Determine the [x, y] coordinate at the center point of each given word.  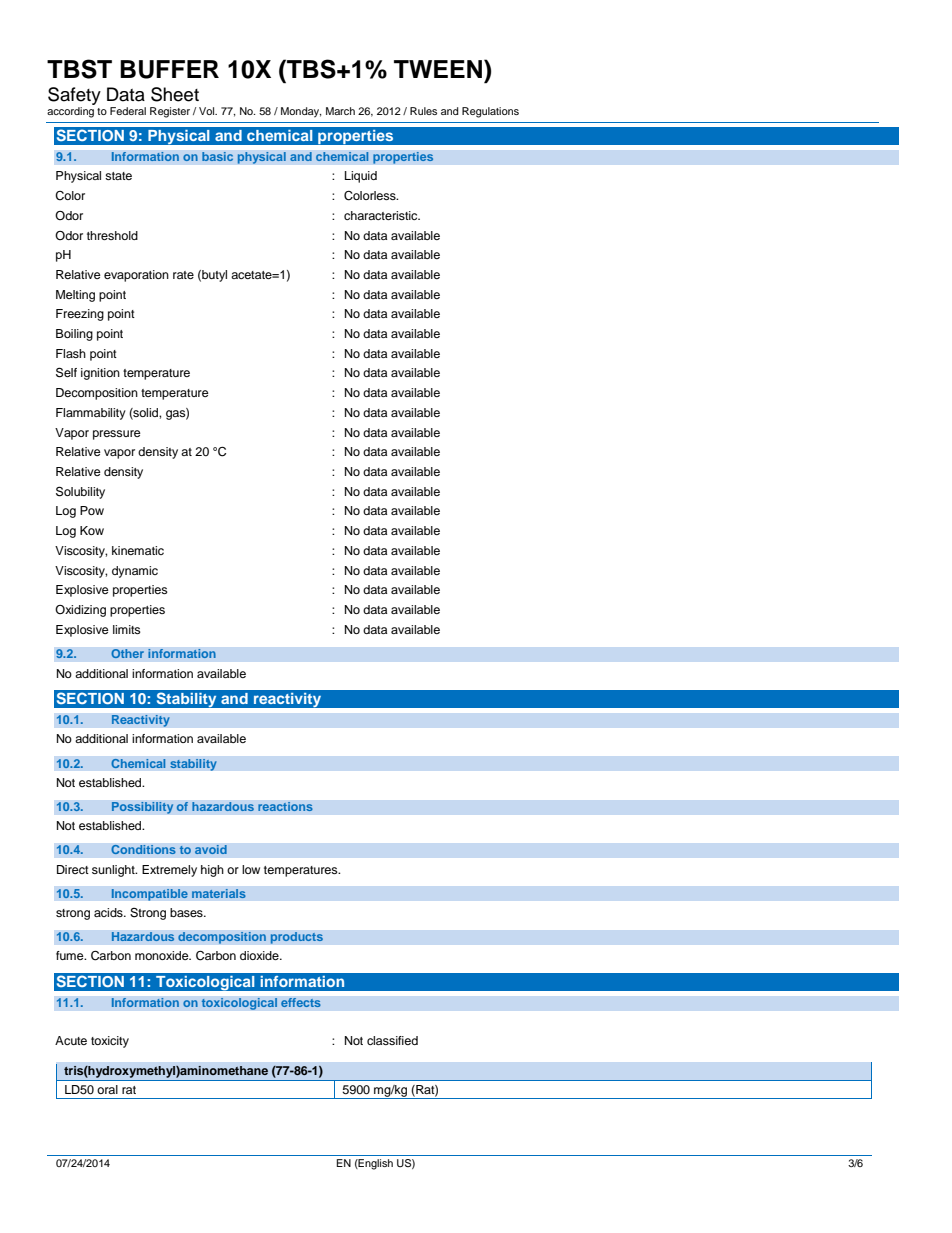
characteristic [382, 215]
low [251, 869]
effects [301, 1003]
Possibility [142, 808]
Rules [423, 111]
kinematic [138, 550]
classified [392, 1040]
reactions [285, 807]
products [296, 938]
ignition [100, 374]
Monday [301, 112]
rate [183, 275]
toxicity [110, 1042]
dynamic [135, 572]
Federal [128, 111]
